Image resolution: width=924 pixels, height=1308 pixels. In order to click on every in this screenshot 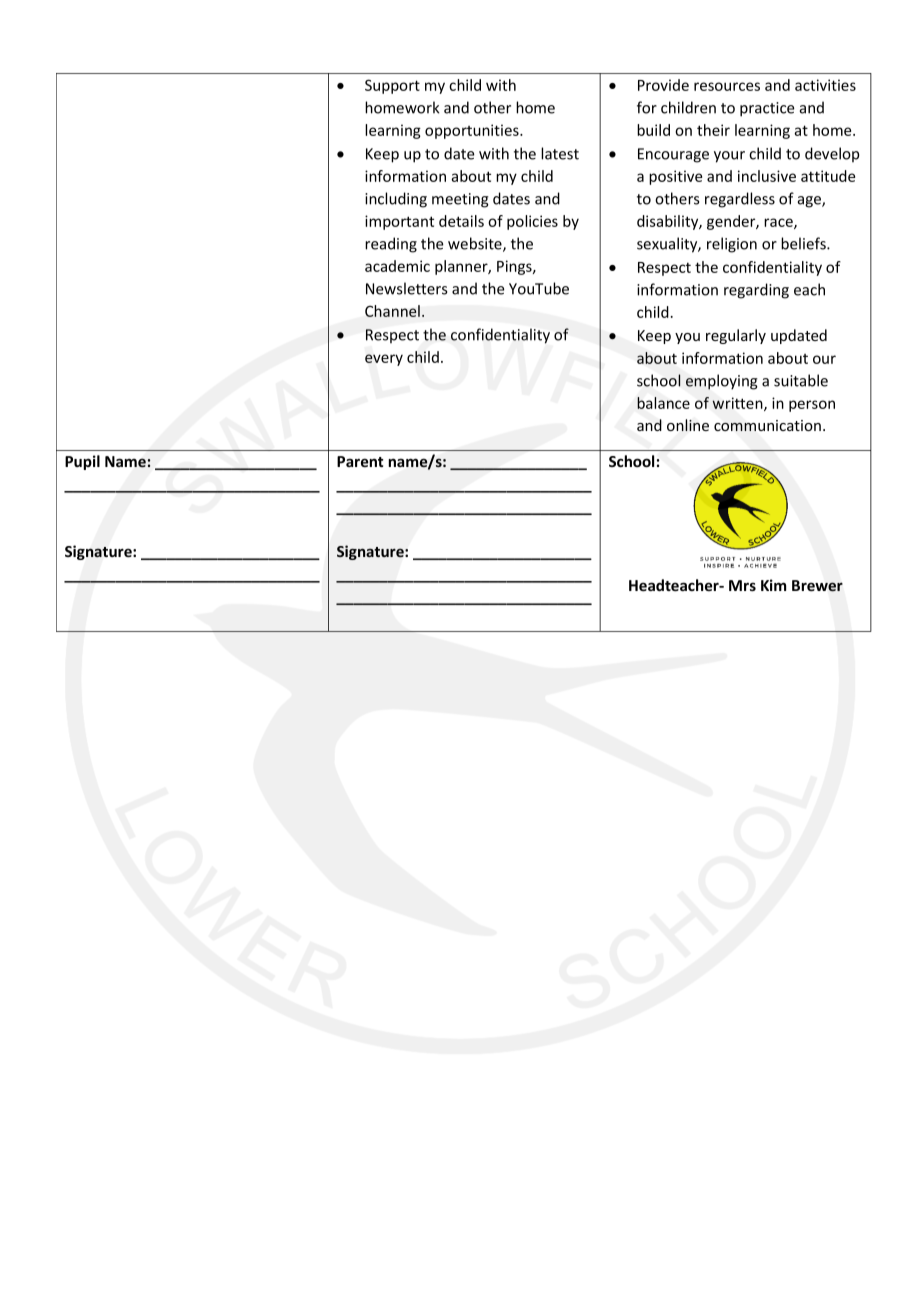, I will do `click(384, 360)`.
